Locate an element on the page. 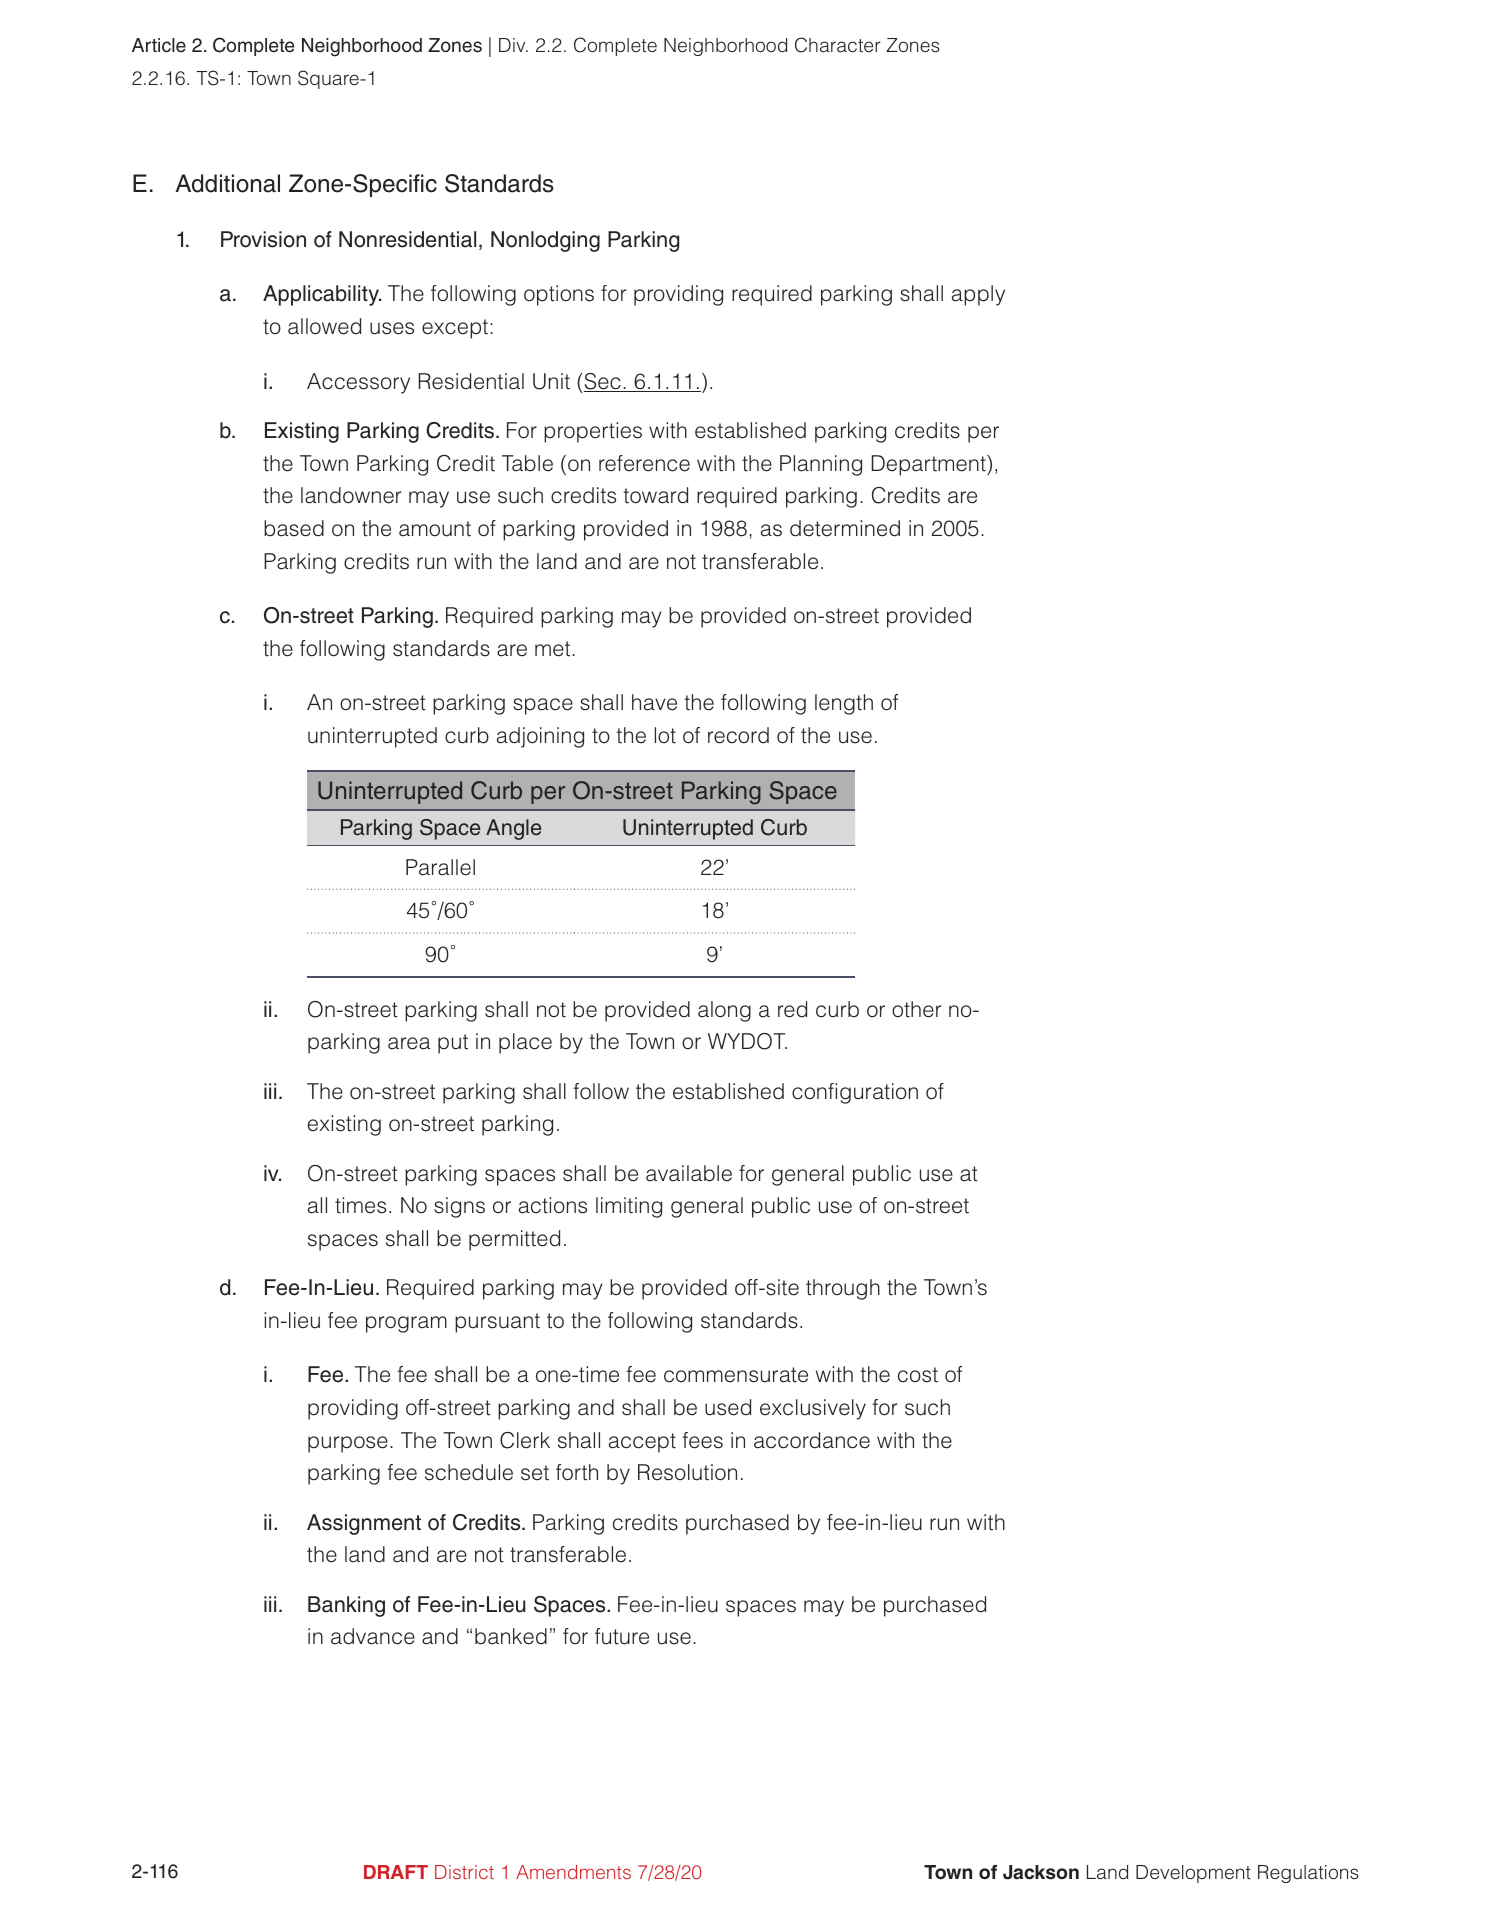 This page has height=1929, width=1491. apply is located at coordinates (978, 295).
